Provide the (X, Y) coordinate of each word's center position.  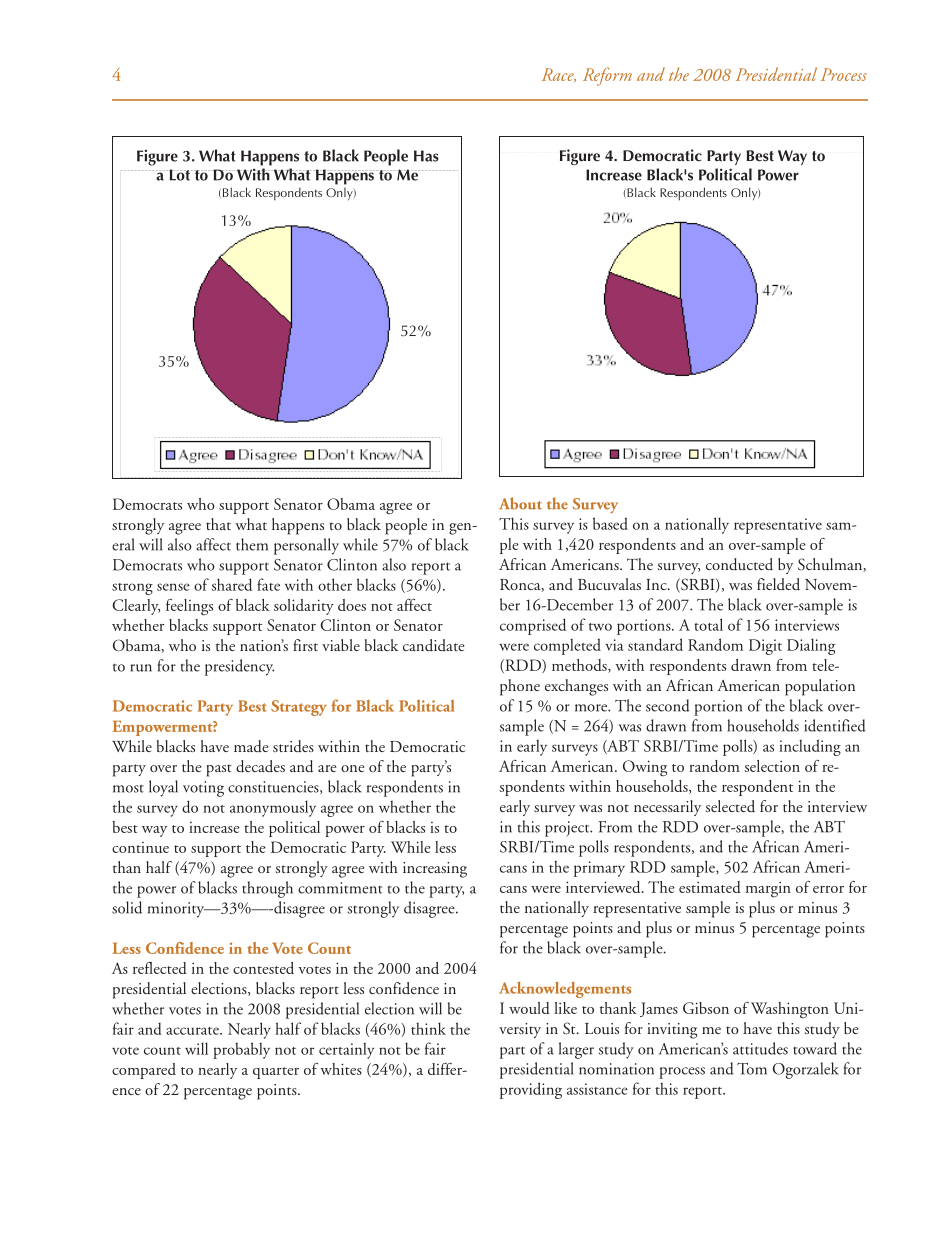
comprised (533, 626)
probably (241, 1050)
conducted (739, 564)
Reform (607, 76)
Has (426, 156)
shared (232, 584)
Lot (179, 175)
